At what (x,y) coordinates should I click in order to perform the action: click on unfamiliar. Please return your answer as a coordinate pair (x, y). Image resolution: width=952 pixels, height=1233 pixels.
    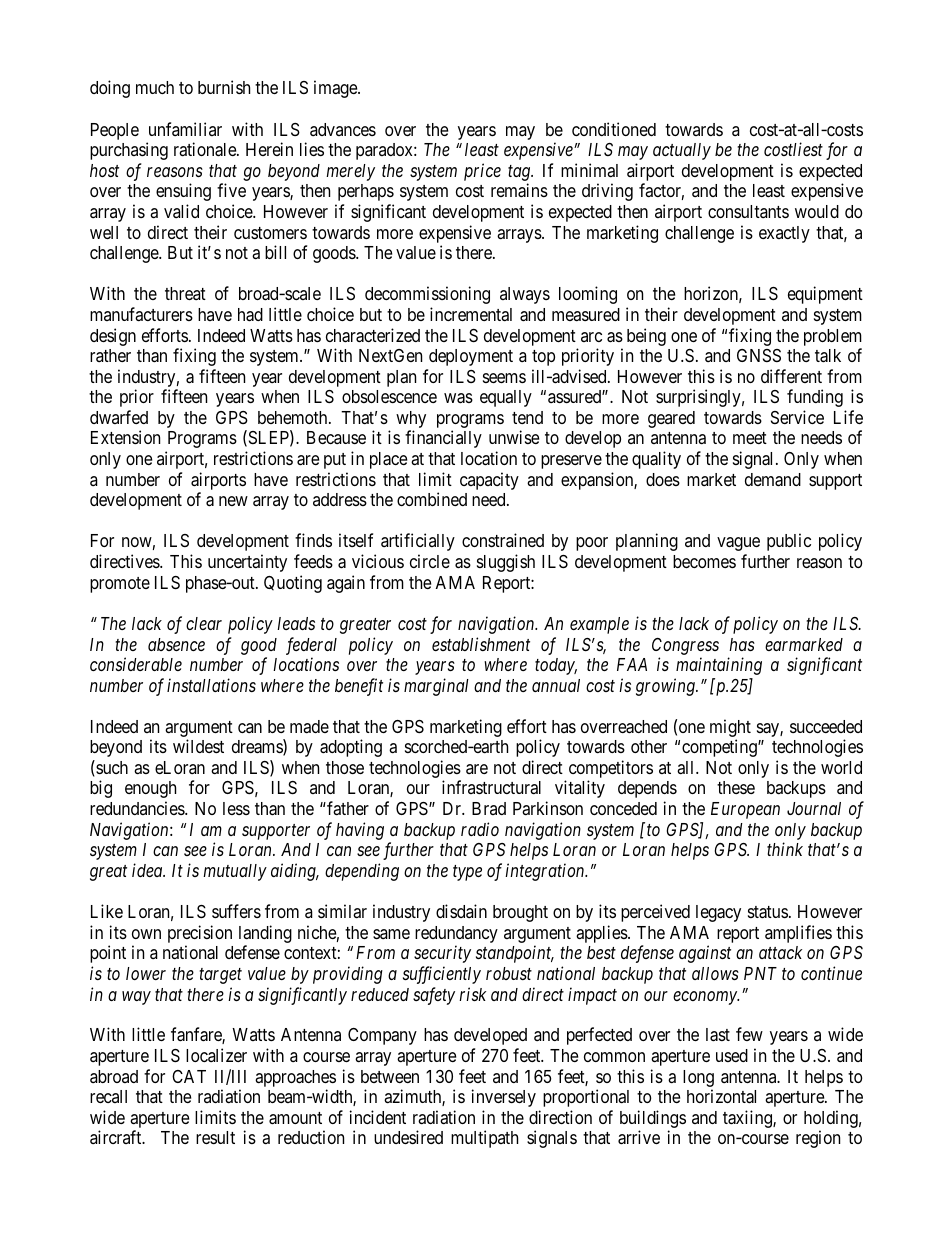
    Looking at the image, I should click on (185, 129).
